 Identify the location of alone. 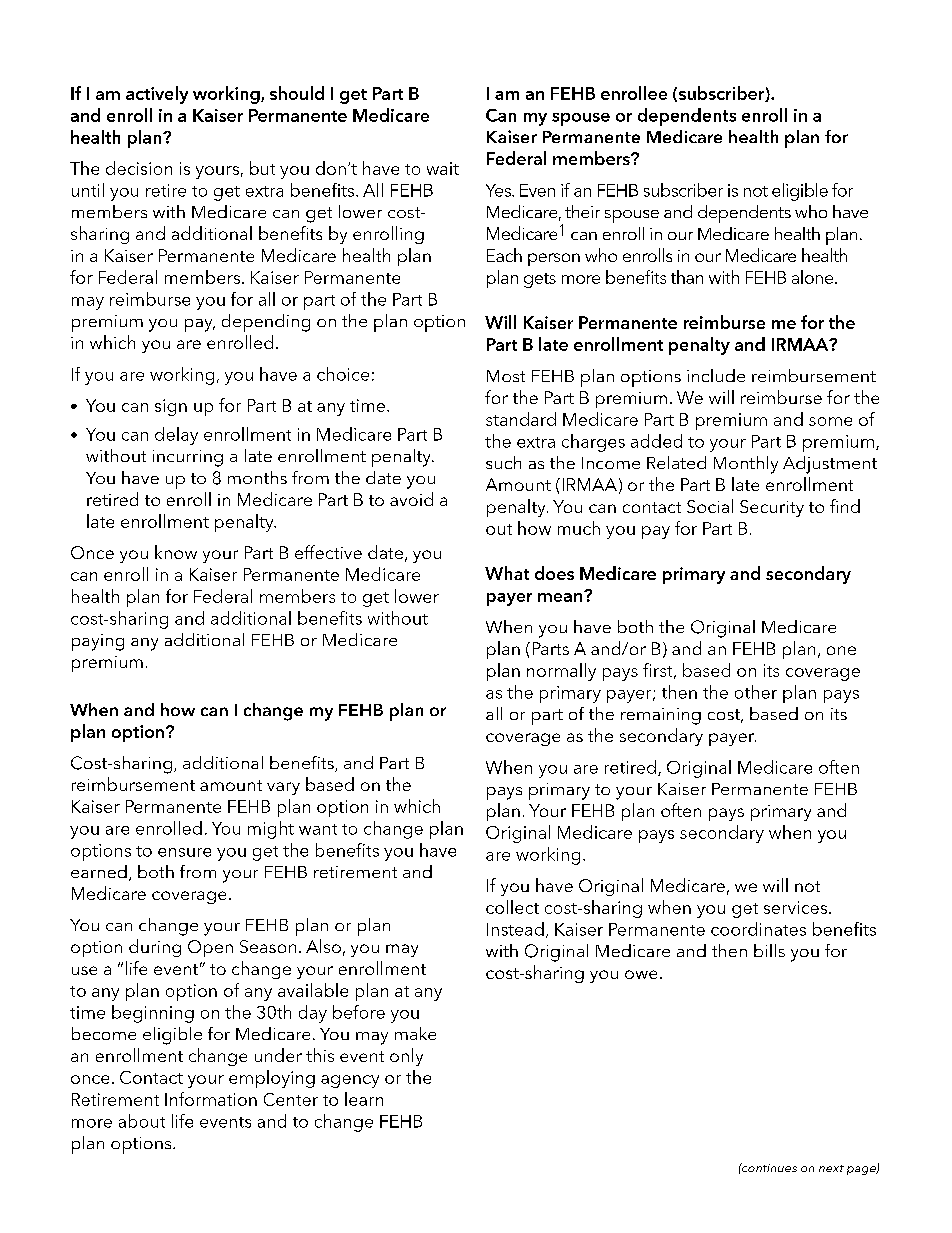
(814, 277).
